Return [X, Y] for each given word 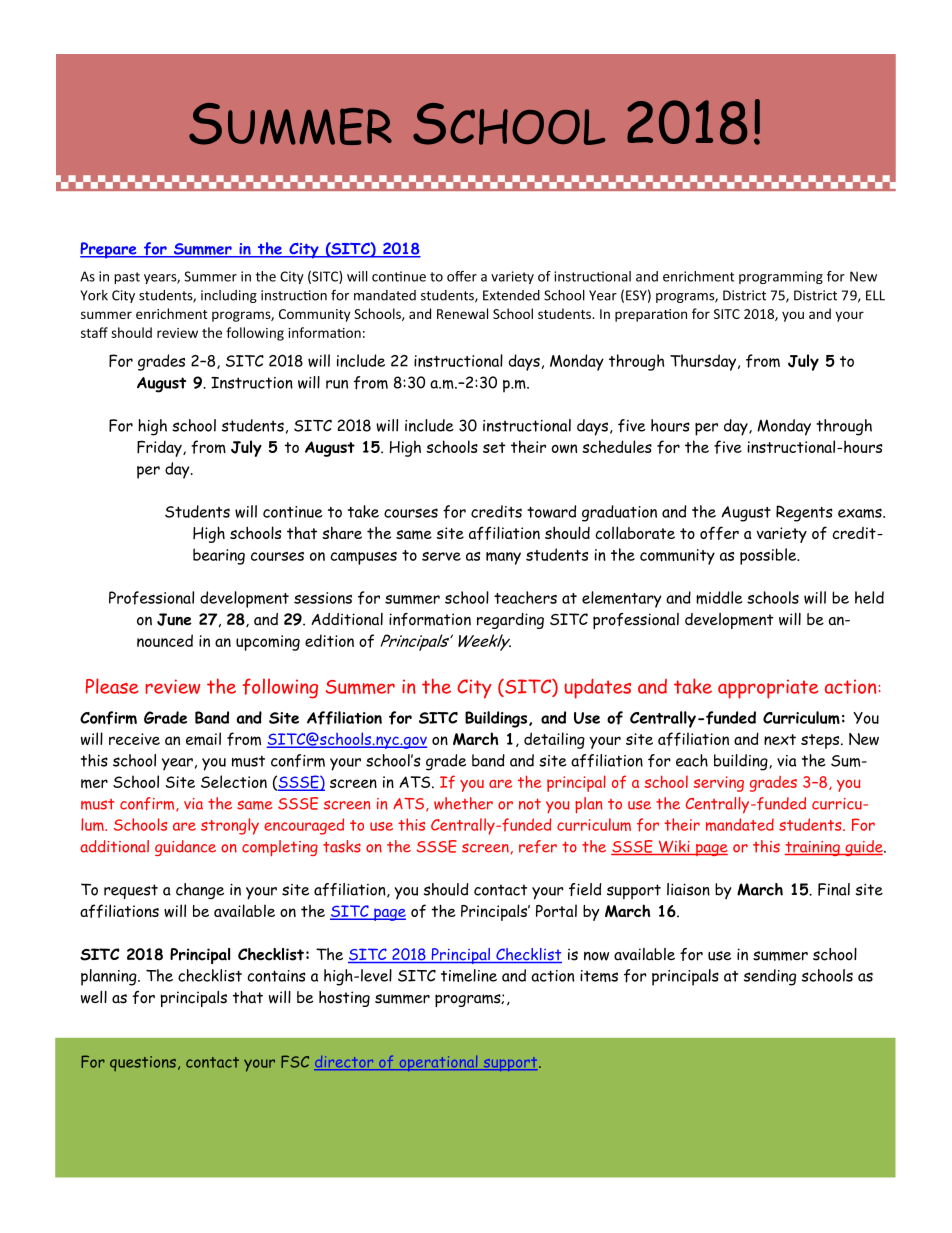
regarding [510, 621]
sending [770, 977]
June [174, 619]
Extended [511, 295]
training [813, 848]
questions [143, 1063]
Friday [160, 448]
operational [438, 1063]
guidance [185, 848]
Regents [804, 513]
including [229, 296]
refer [538, 846]
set [494, 447]
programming [781, 277]
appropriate [768, 689]
